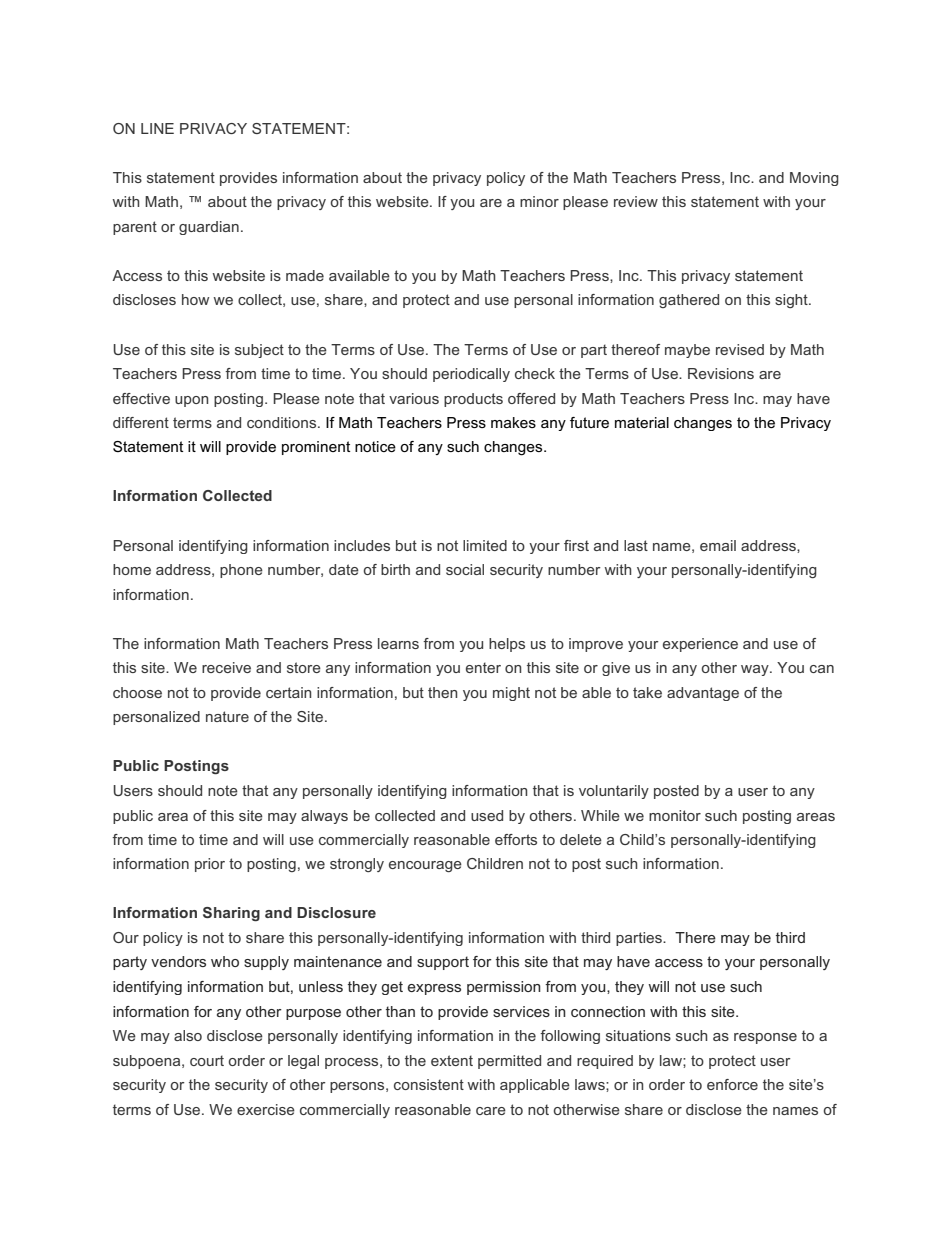 This document has width=952, height=1233. What do you see at coordinates (513, 422) in the document?
I see `makes` at bounding box center [513, 422].
